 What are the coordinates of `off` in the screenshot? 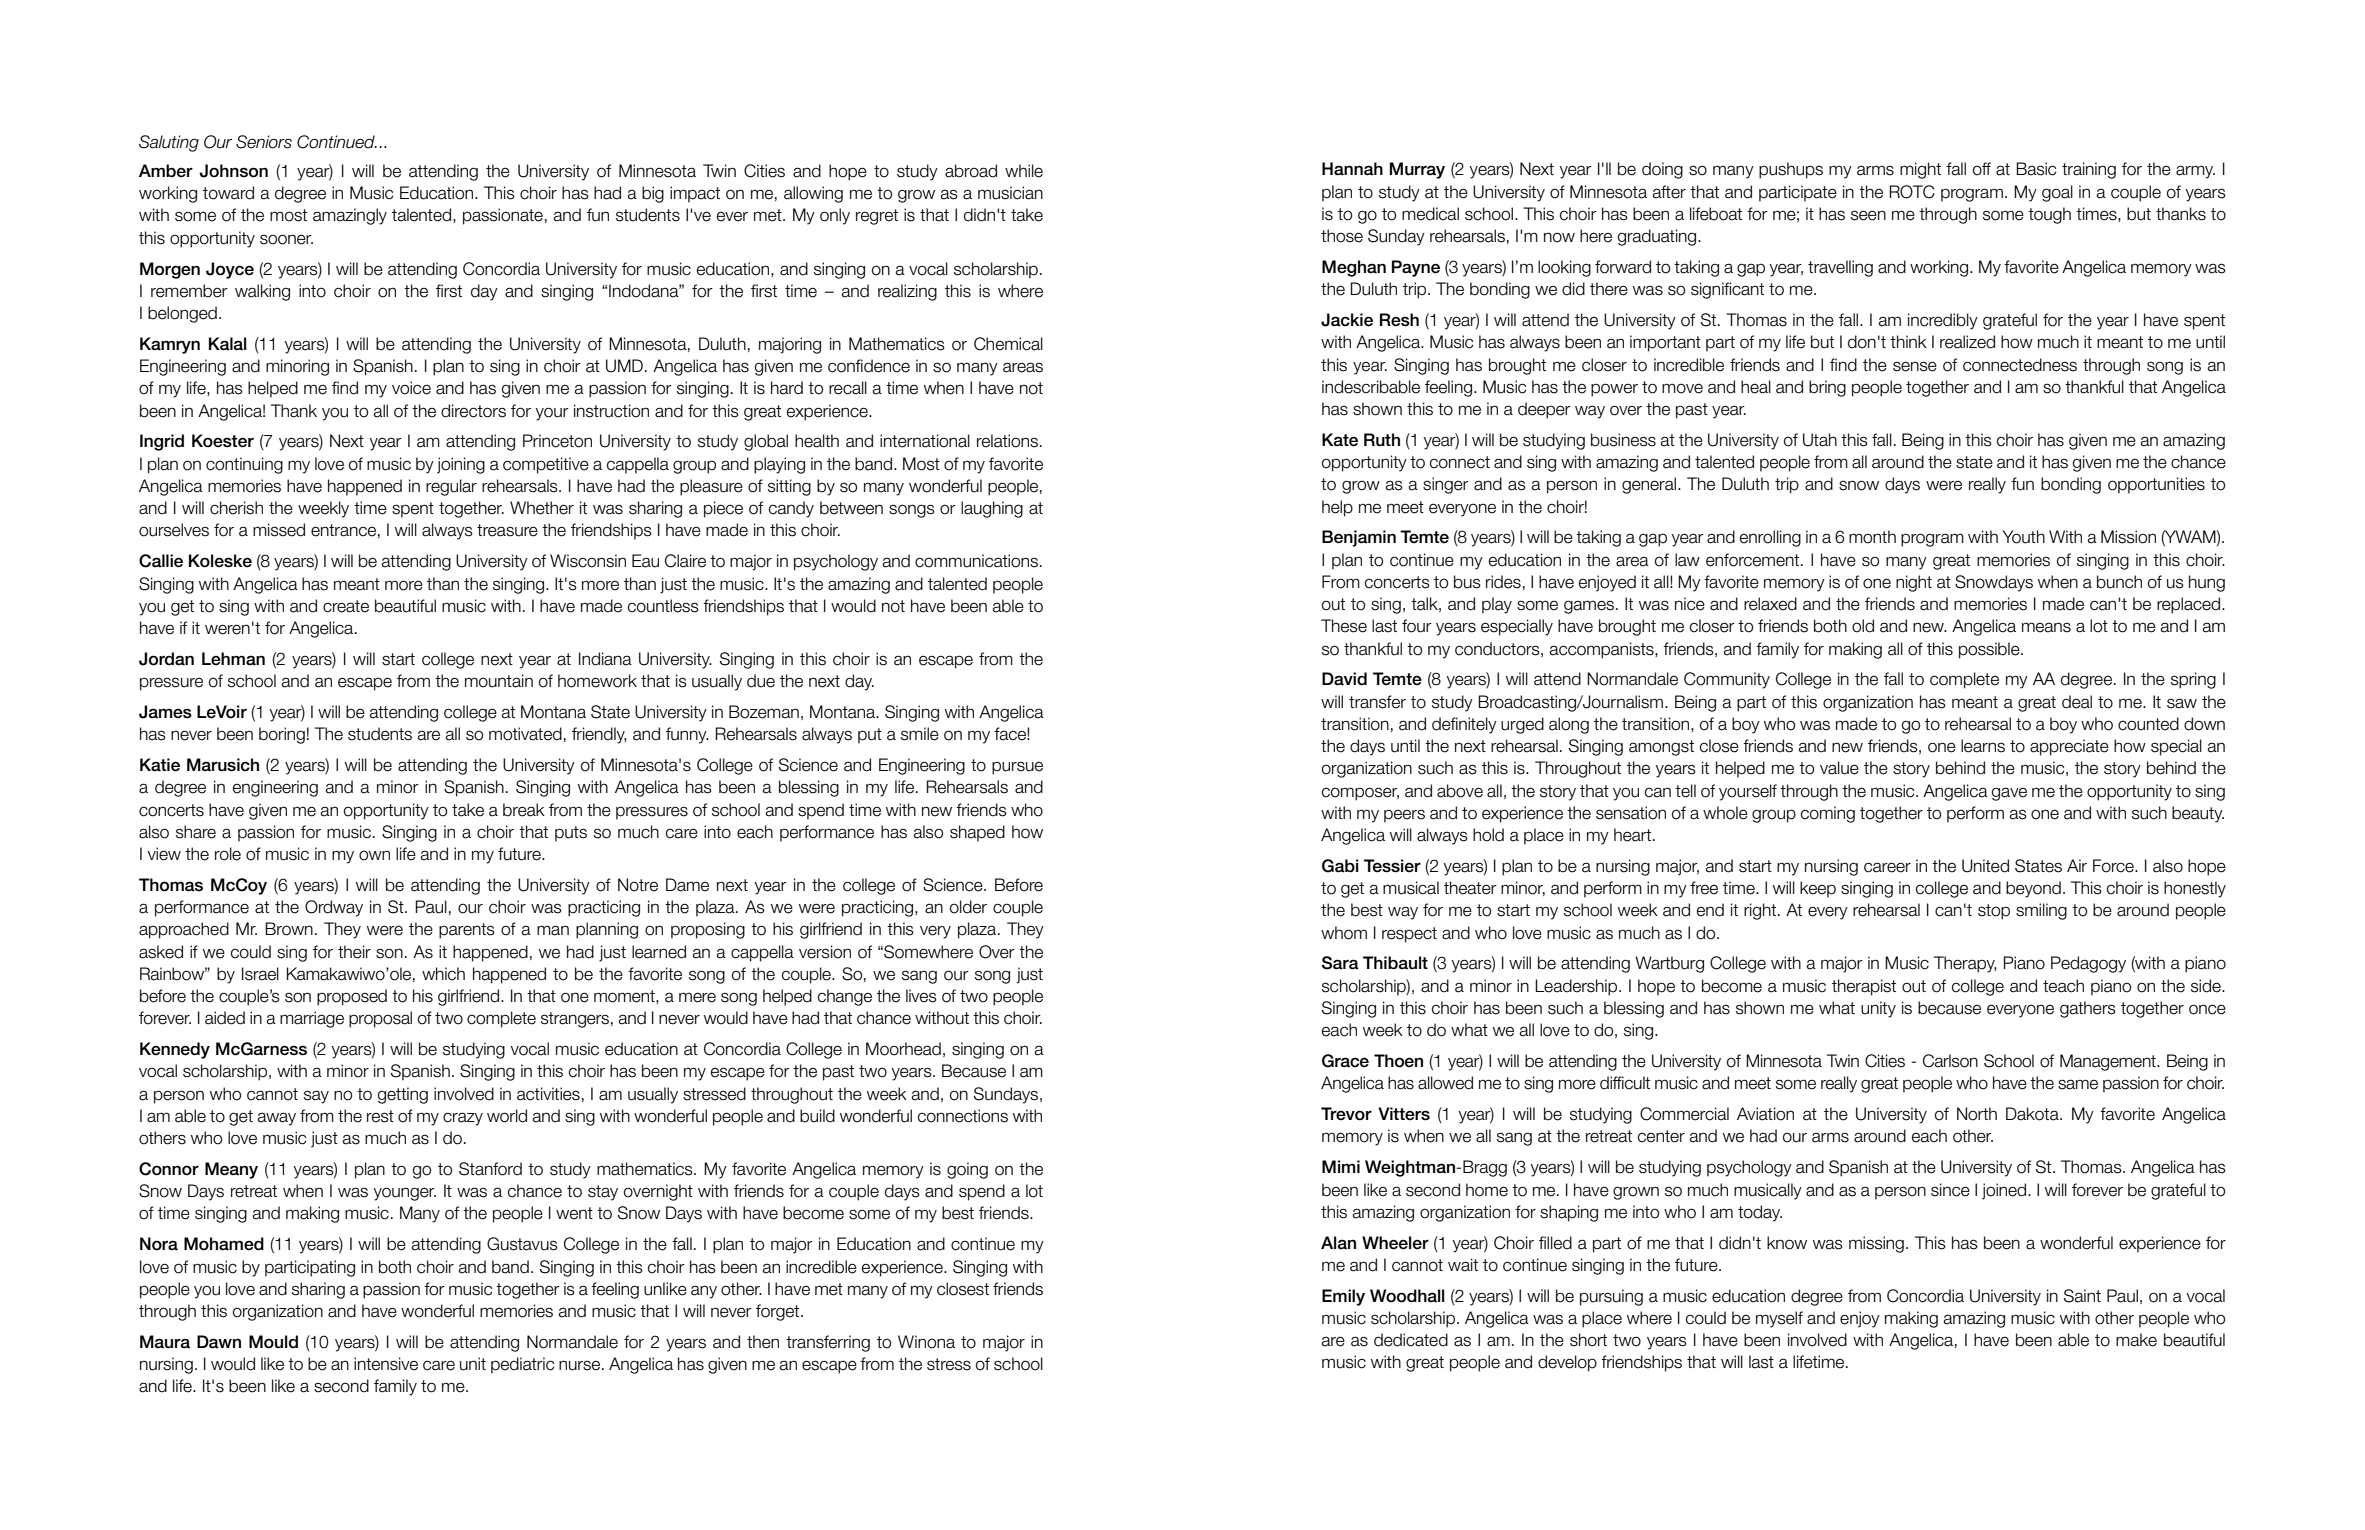 It's located at (1982, 169).
